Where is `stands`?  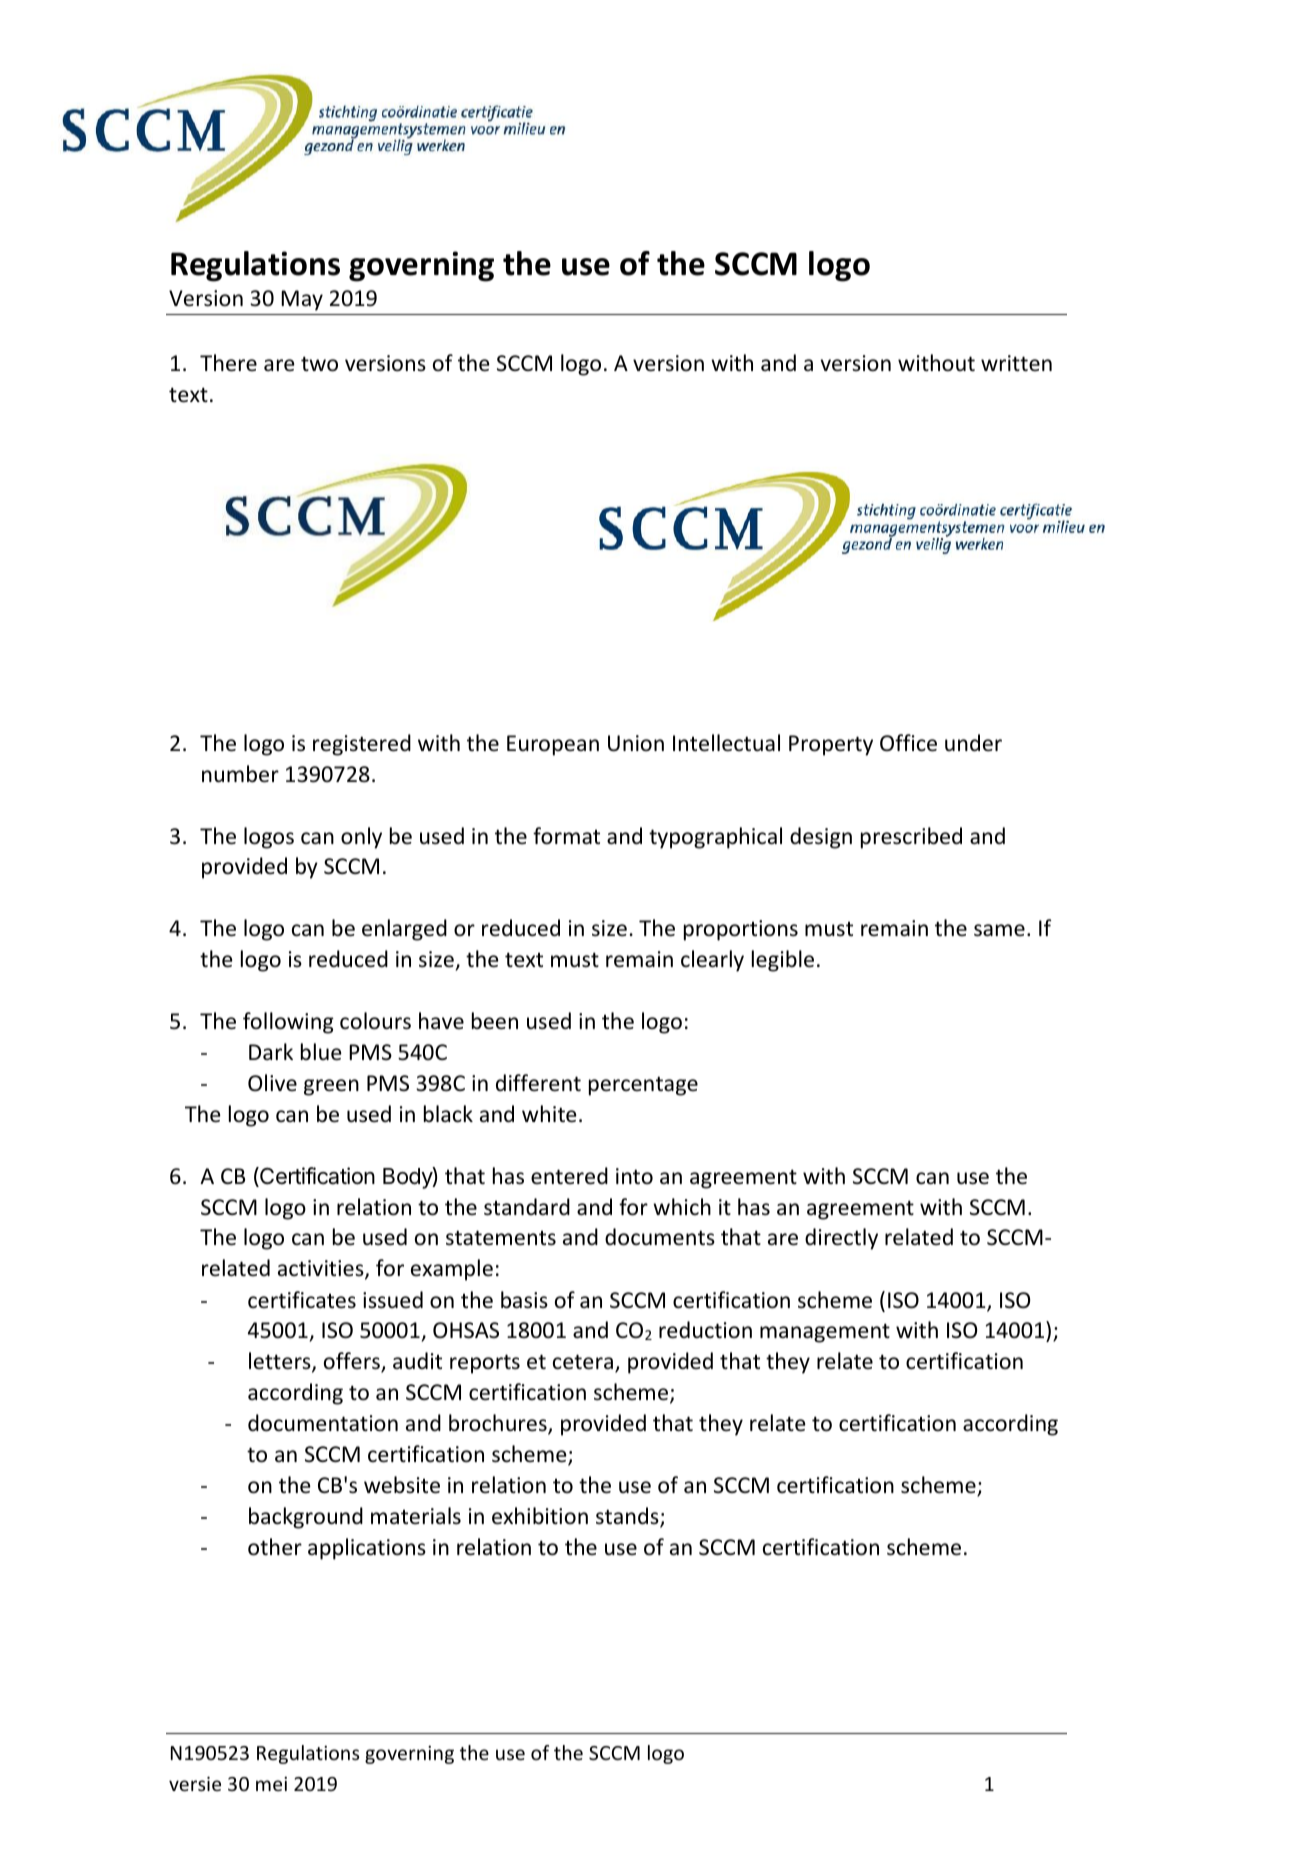
stands is located at coordinates (628, 1517).
